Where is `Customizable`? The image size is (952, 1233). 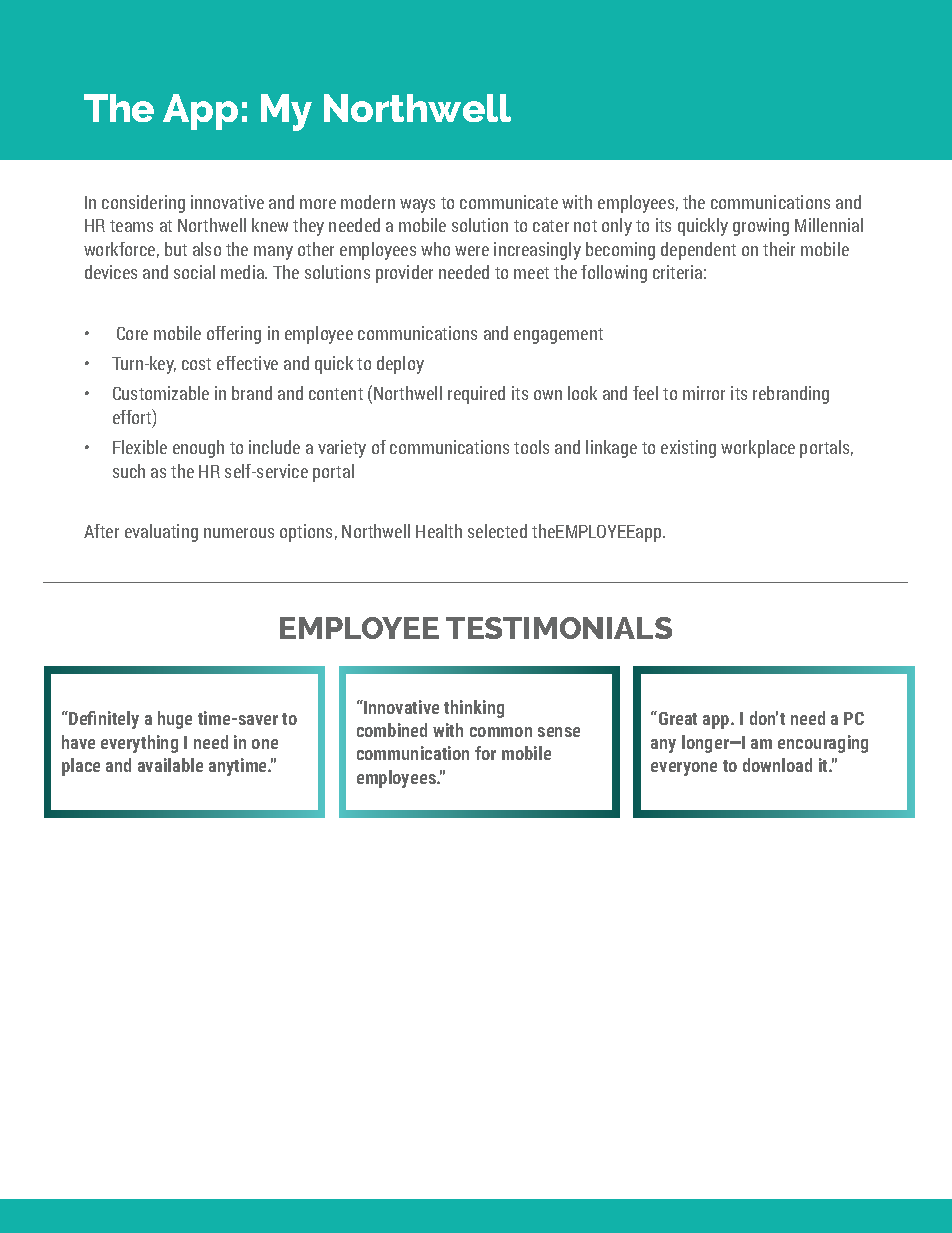 Customizable is located at coordinates (161, 393).
